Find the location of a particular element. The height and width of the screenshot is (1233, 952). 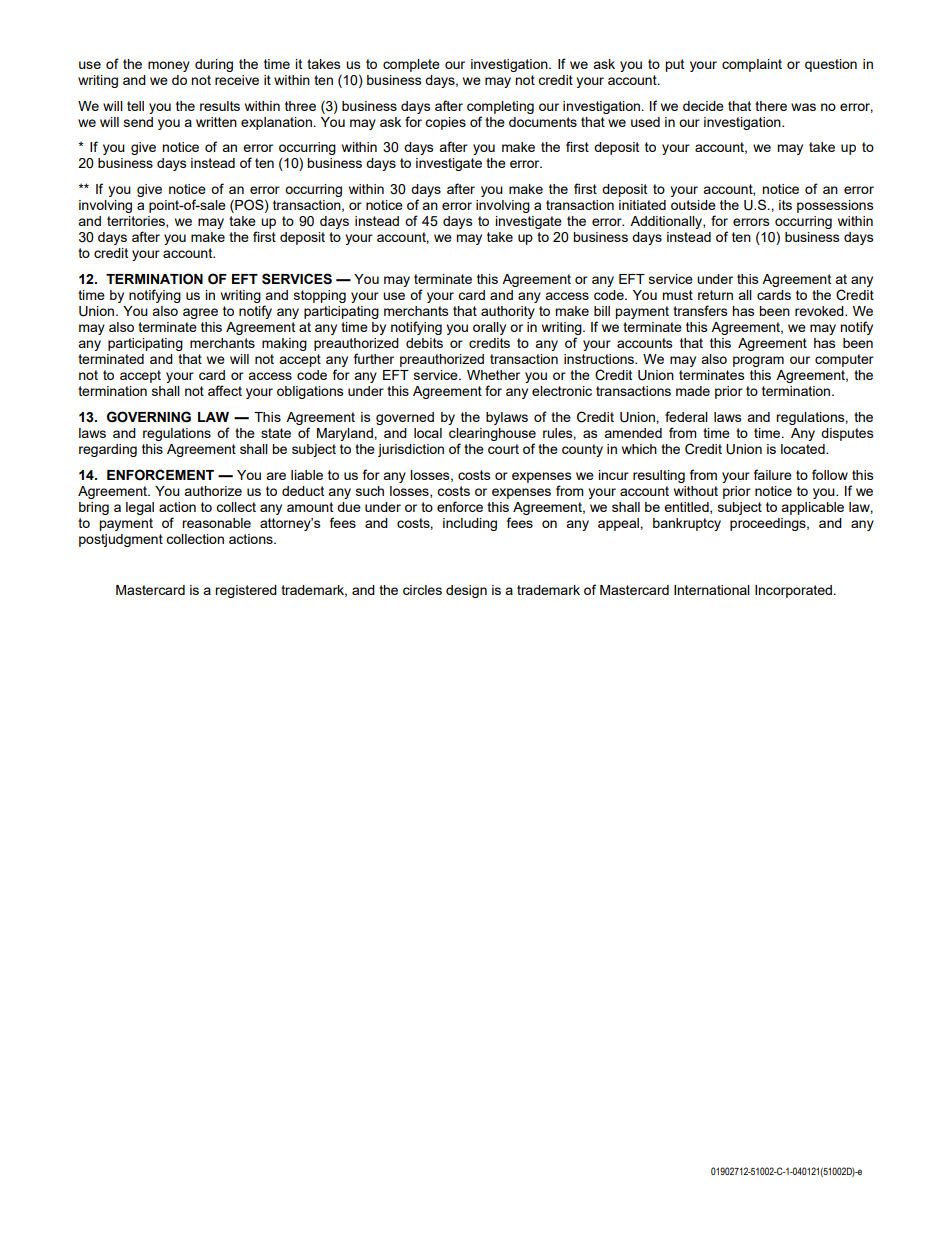

outside is located at coordinates (693, 205).
